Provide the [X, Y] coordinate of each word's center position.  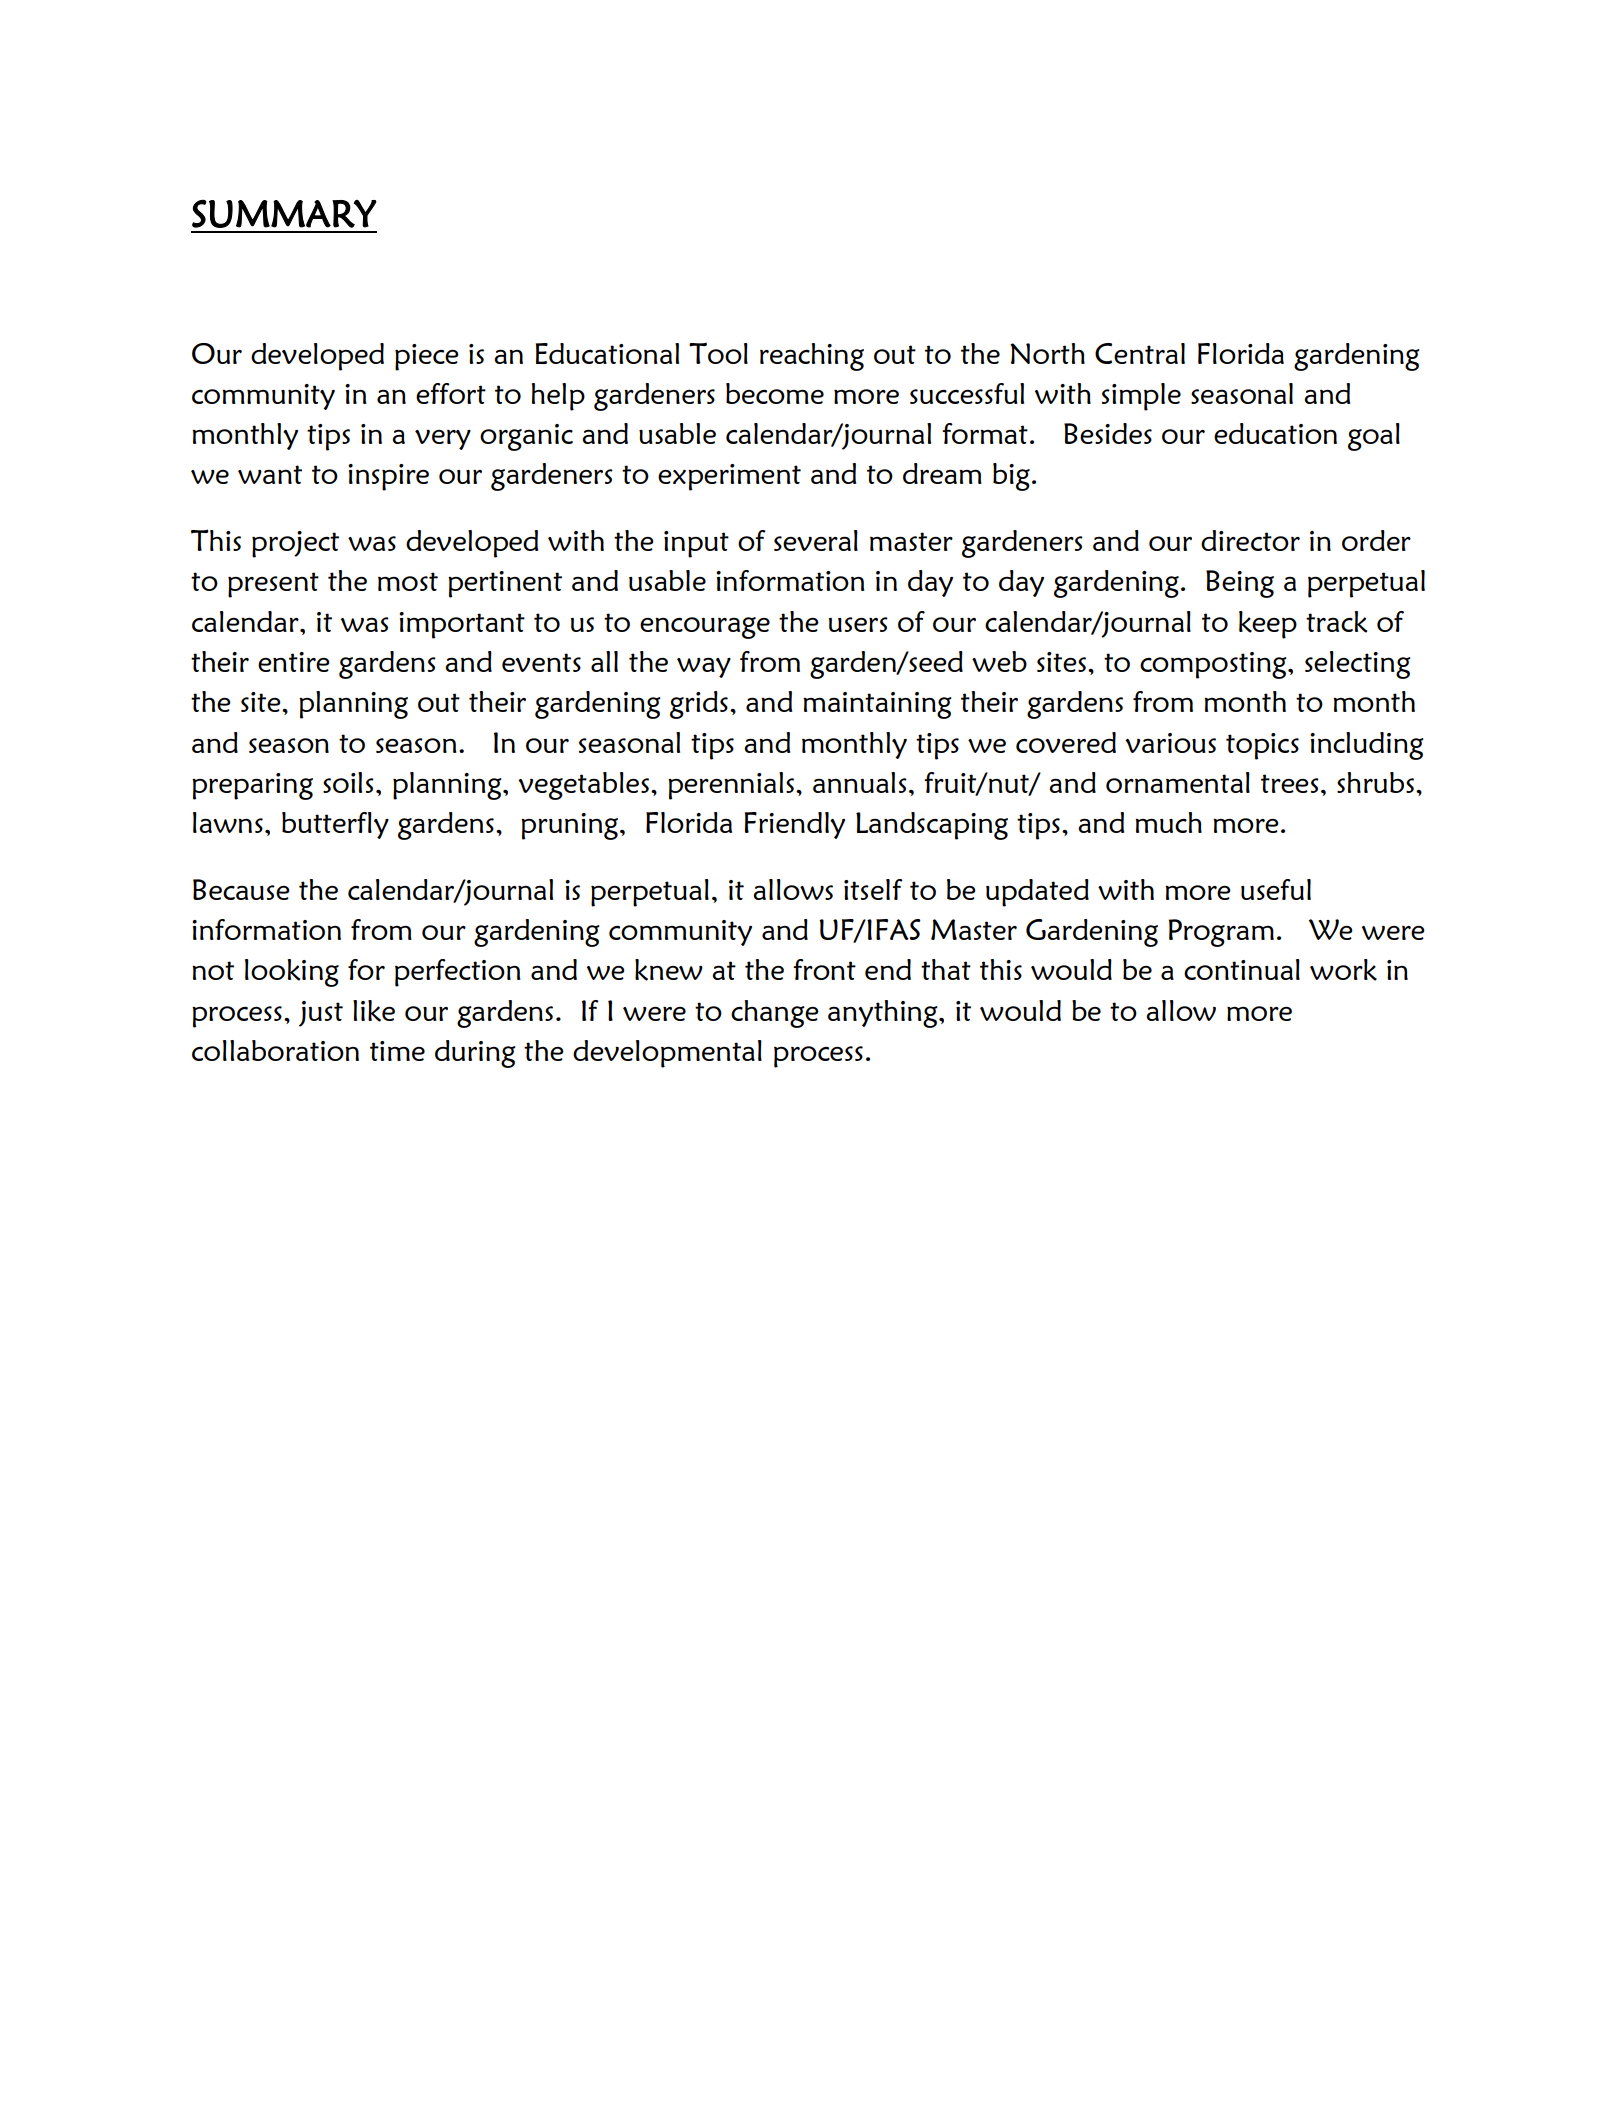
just [321, 1014]
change [775, 1014]
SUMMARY [284, 213]
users [858, 624]
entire [294, 662]
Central [1140, 353]
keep [1268, 625]
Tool [718, 353]
